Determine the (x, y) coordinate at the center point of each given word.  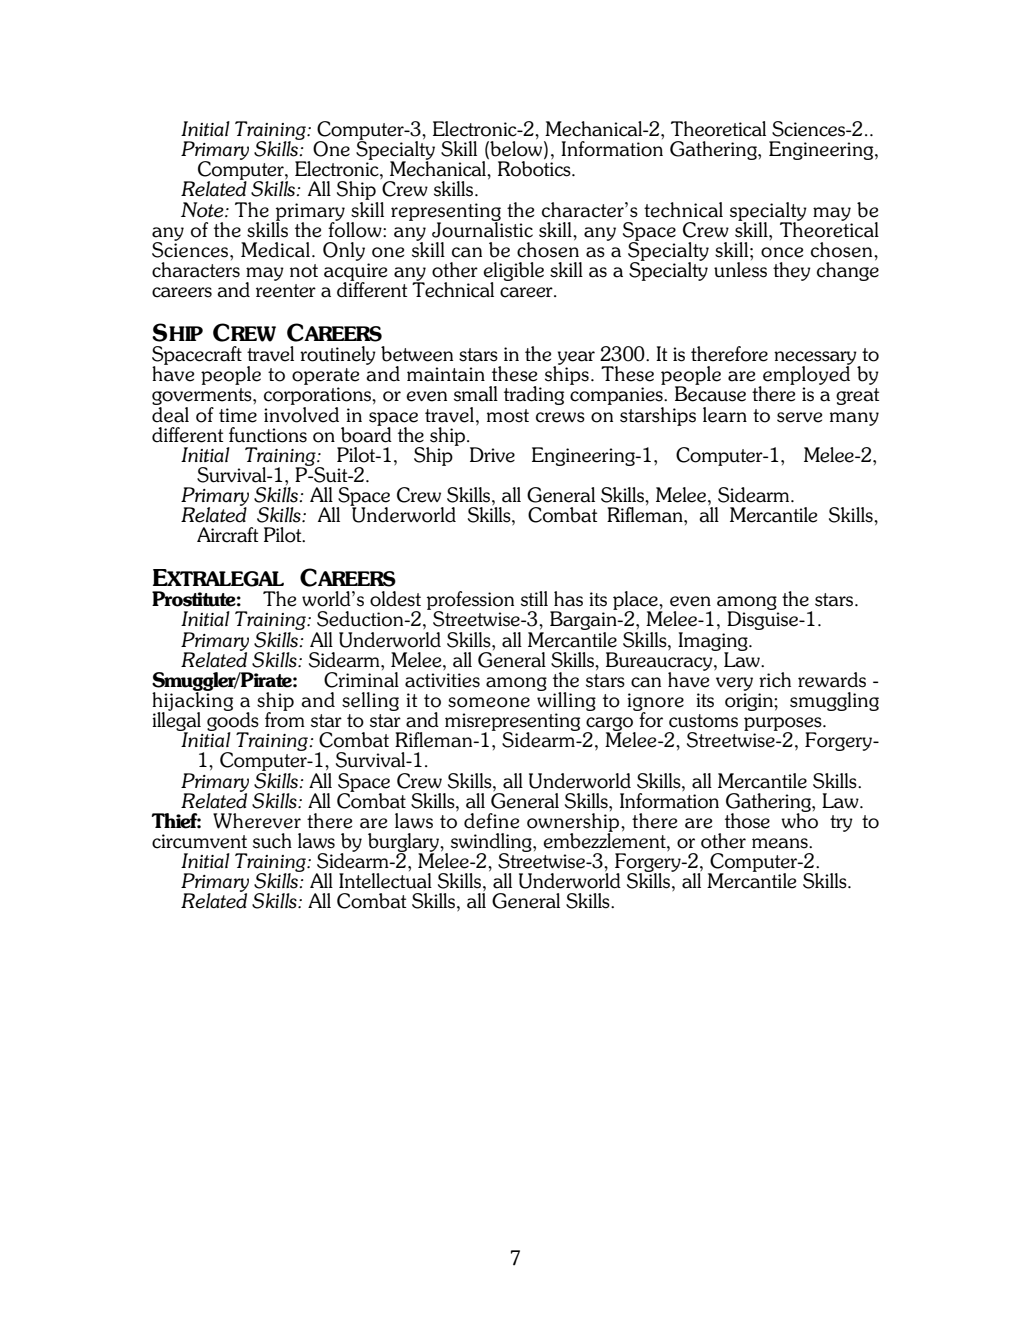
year (575, 359)
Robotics (535, 168)
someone (489, 702)
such (272, 841)
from (285, 719)
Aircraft (227, 535)
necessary (816, 359)
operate (325, 376)
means (781, 843)
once (782, 252)
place (636, 601)
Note (203, 210)
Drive (492, 455)
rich (775, 680)
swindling (492, 843)
